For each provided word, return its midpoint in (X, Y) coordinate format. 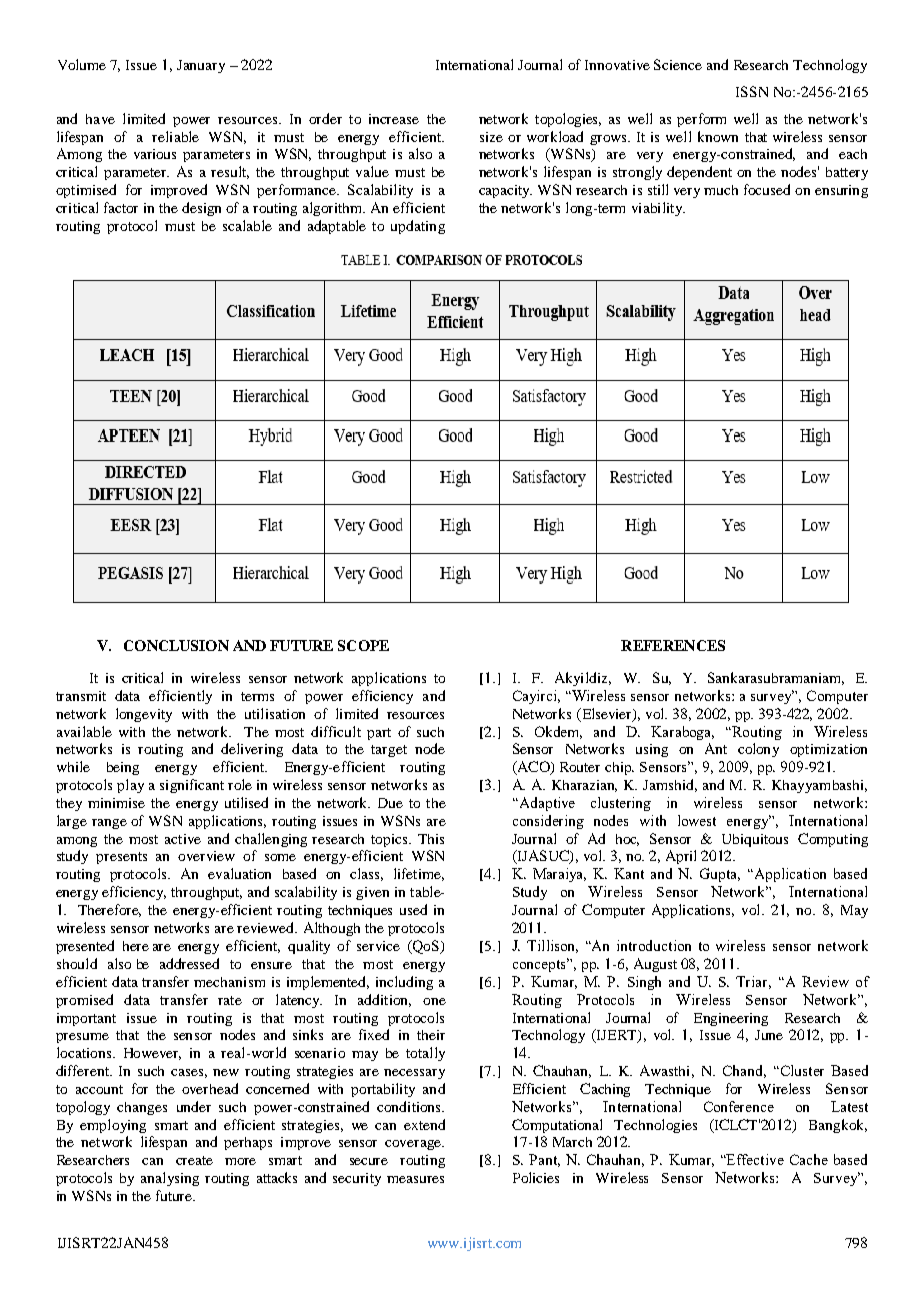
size (491, 137)
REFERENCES (673, 645)
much (721, 190)
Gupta (720, 875)
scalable (247, 225)
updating (418, 227)
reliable (175, 136)
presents (121, 858)
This (431, 839)
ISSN (752, 91)
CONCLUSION (176, 645)
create (194, 1160)
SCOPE (363, 645)
